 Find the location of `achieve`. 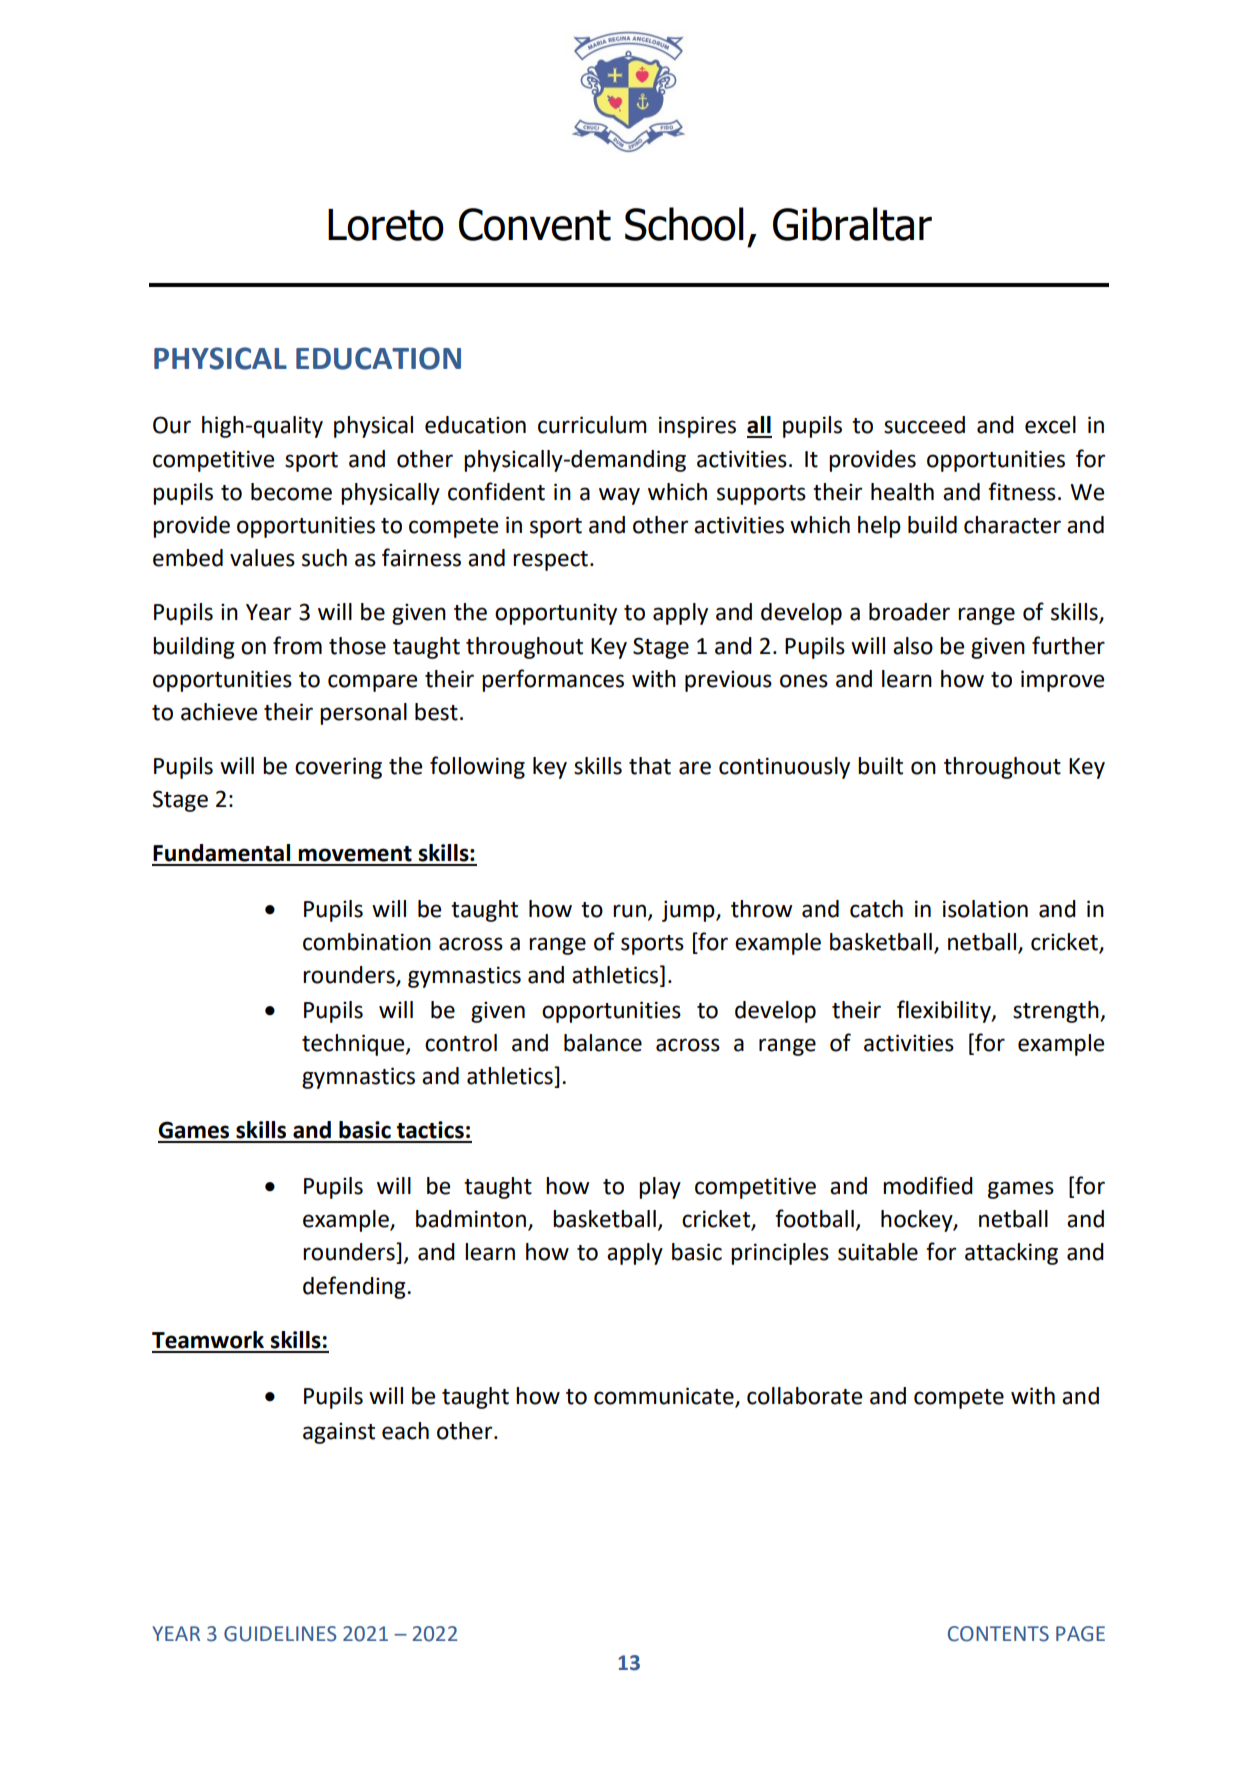

achieve is located at coordinates (219, 712).
